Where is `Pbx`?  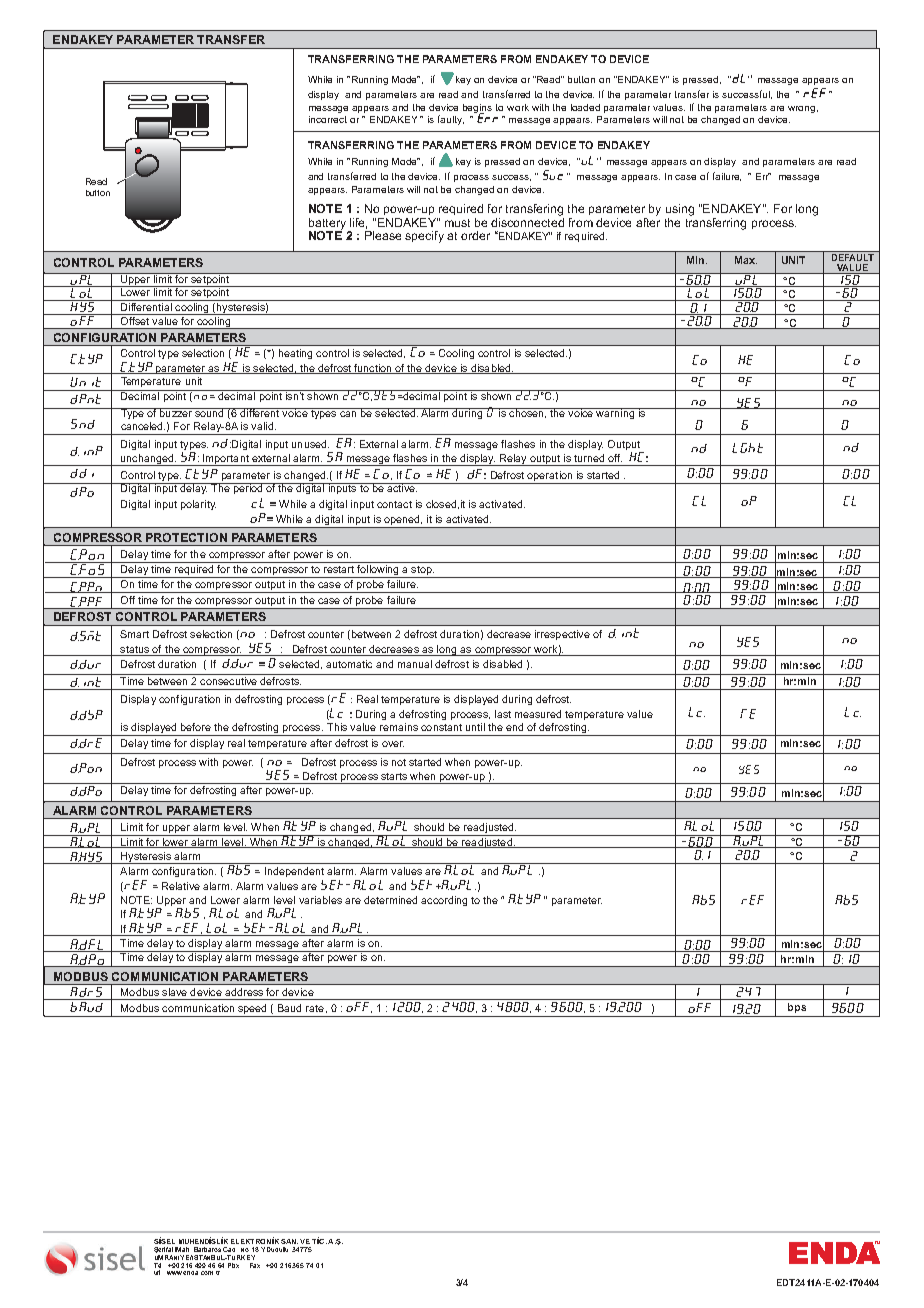
Pbx is located at coordinates (233, 1265).
